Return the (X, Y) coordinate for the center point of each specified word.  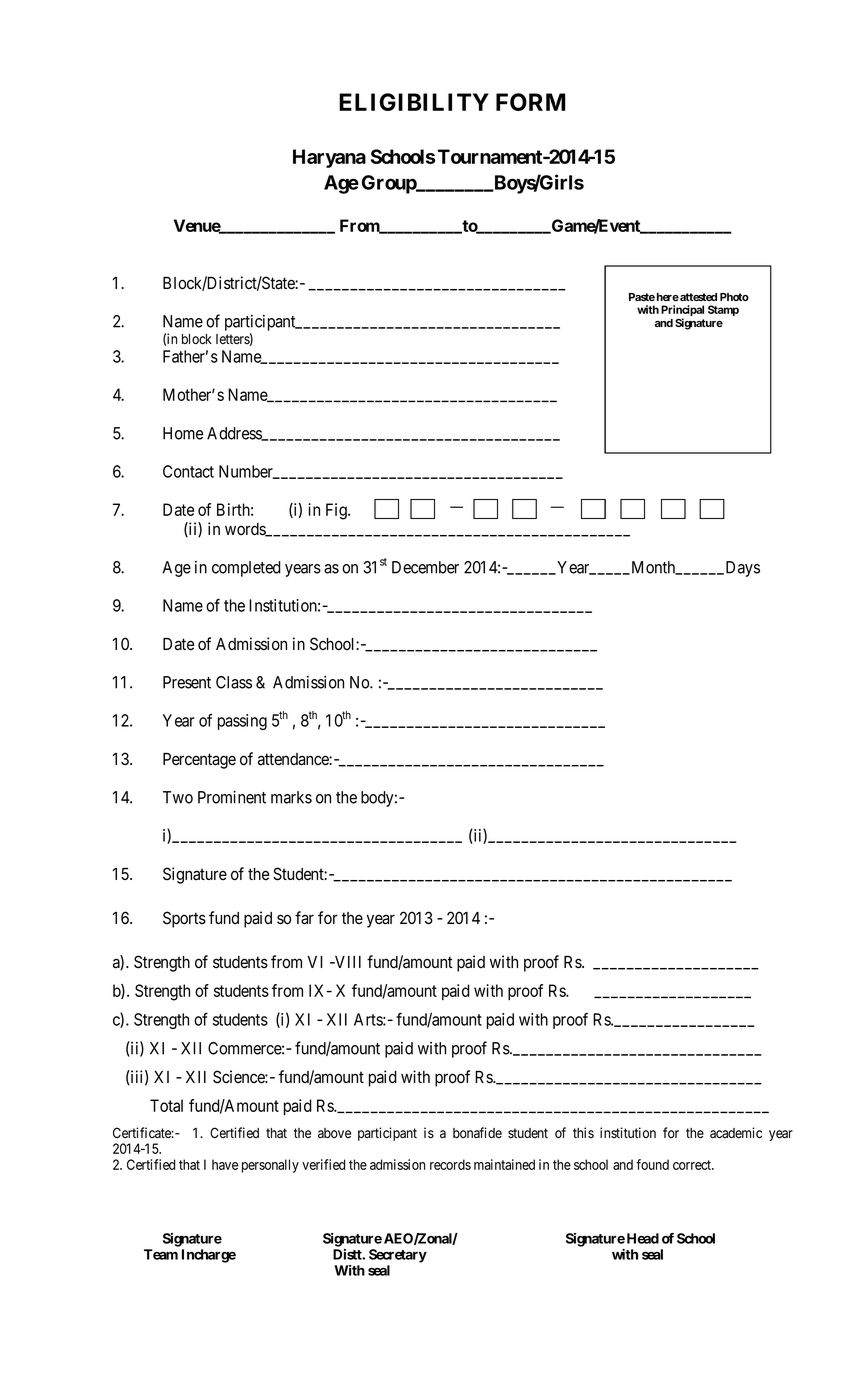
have (225, 1164)
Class (234, 682)
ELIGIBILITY (414, 102)
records (450, 1164)
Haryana (329, 158)
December (425, 567)
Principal (682, 312)
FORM (531, 102)
